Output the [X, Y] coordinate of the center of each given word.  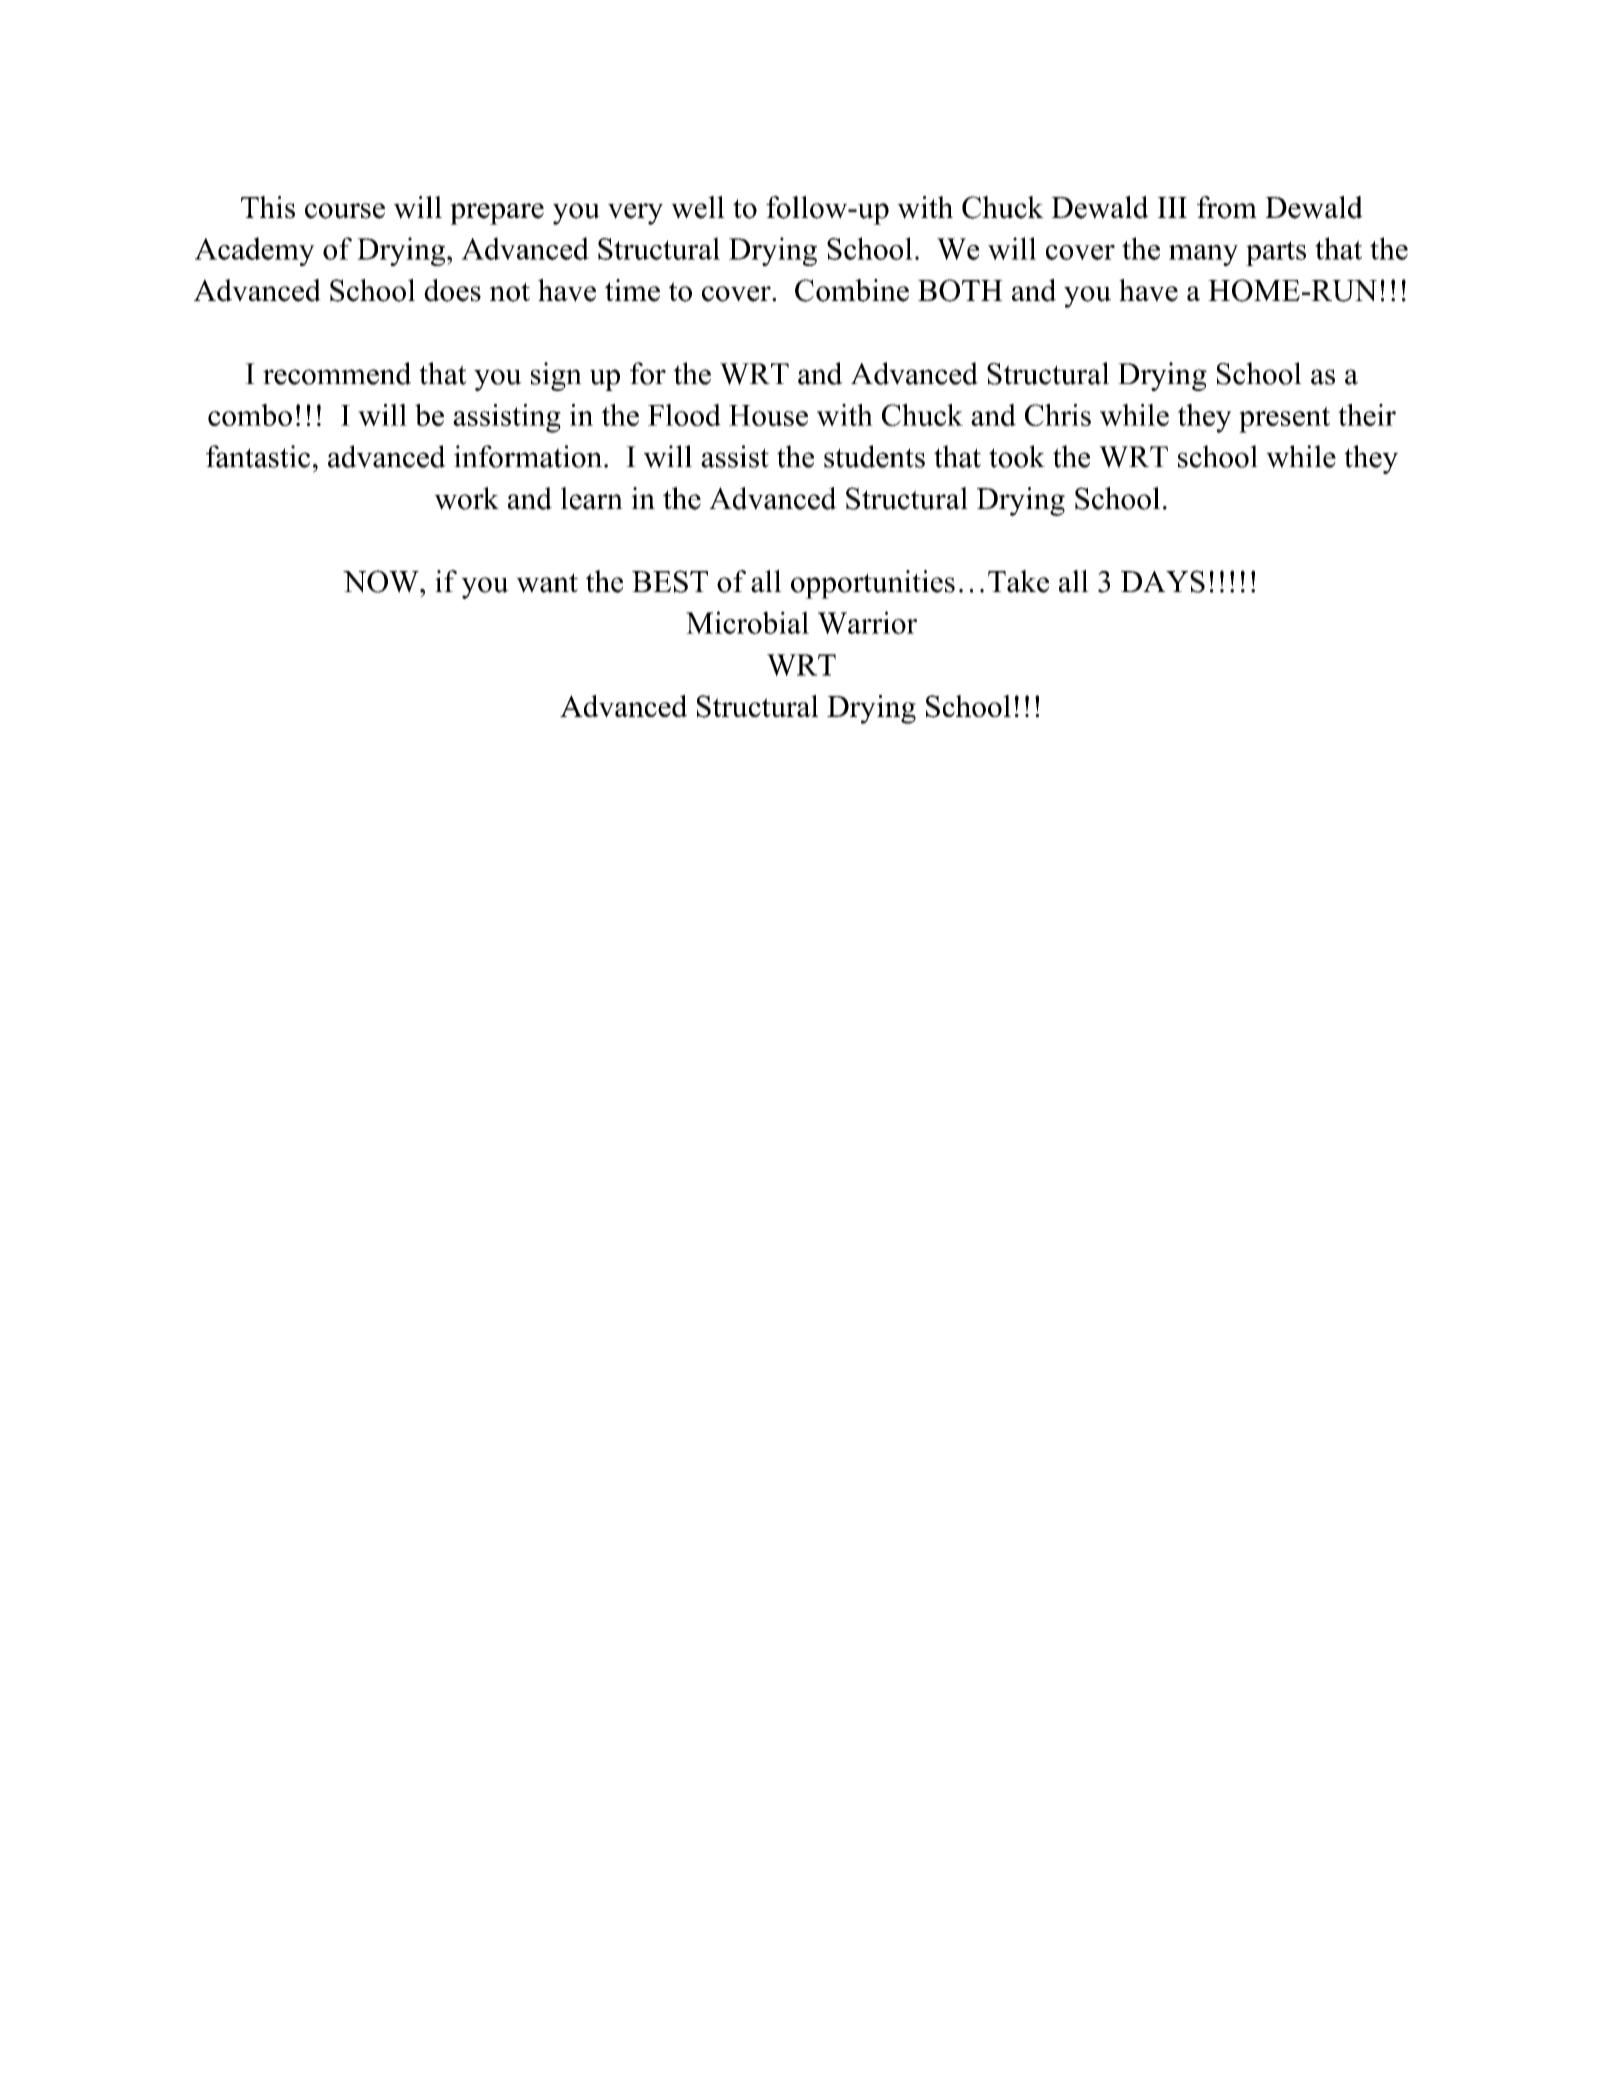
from [1227, 207]
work [466, 498]
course [345, 211]
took [1017, 456]
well [698, 207]
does [452, 290]
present [1284, 420]
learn [592, 498]
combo [250, 415]
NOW [382, 581]
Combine [852, 290]
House [768, 415]
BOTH [960, 290]
